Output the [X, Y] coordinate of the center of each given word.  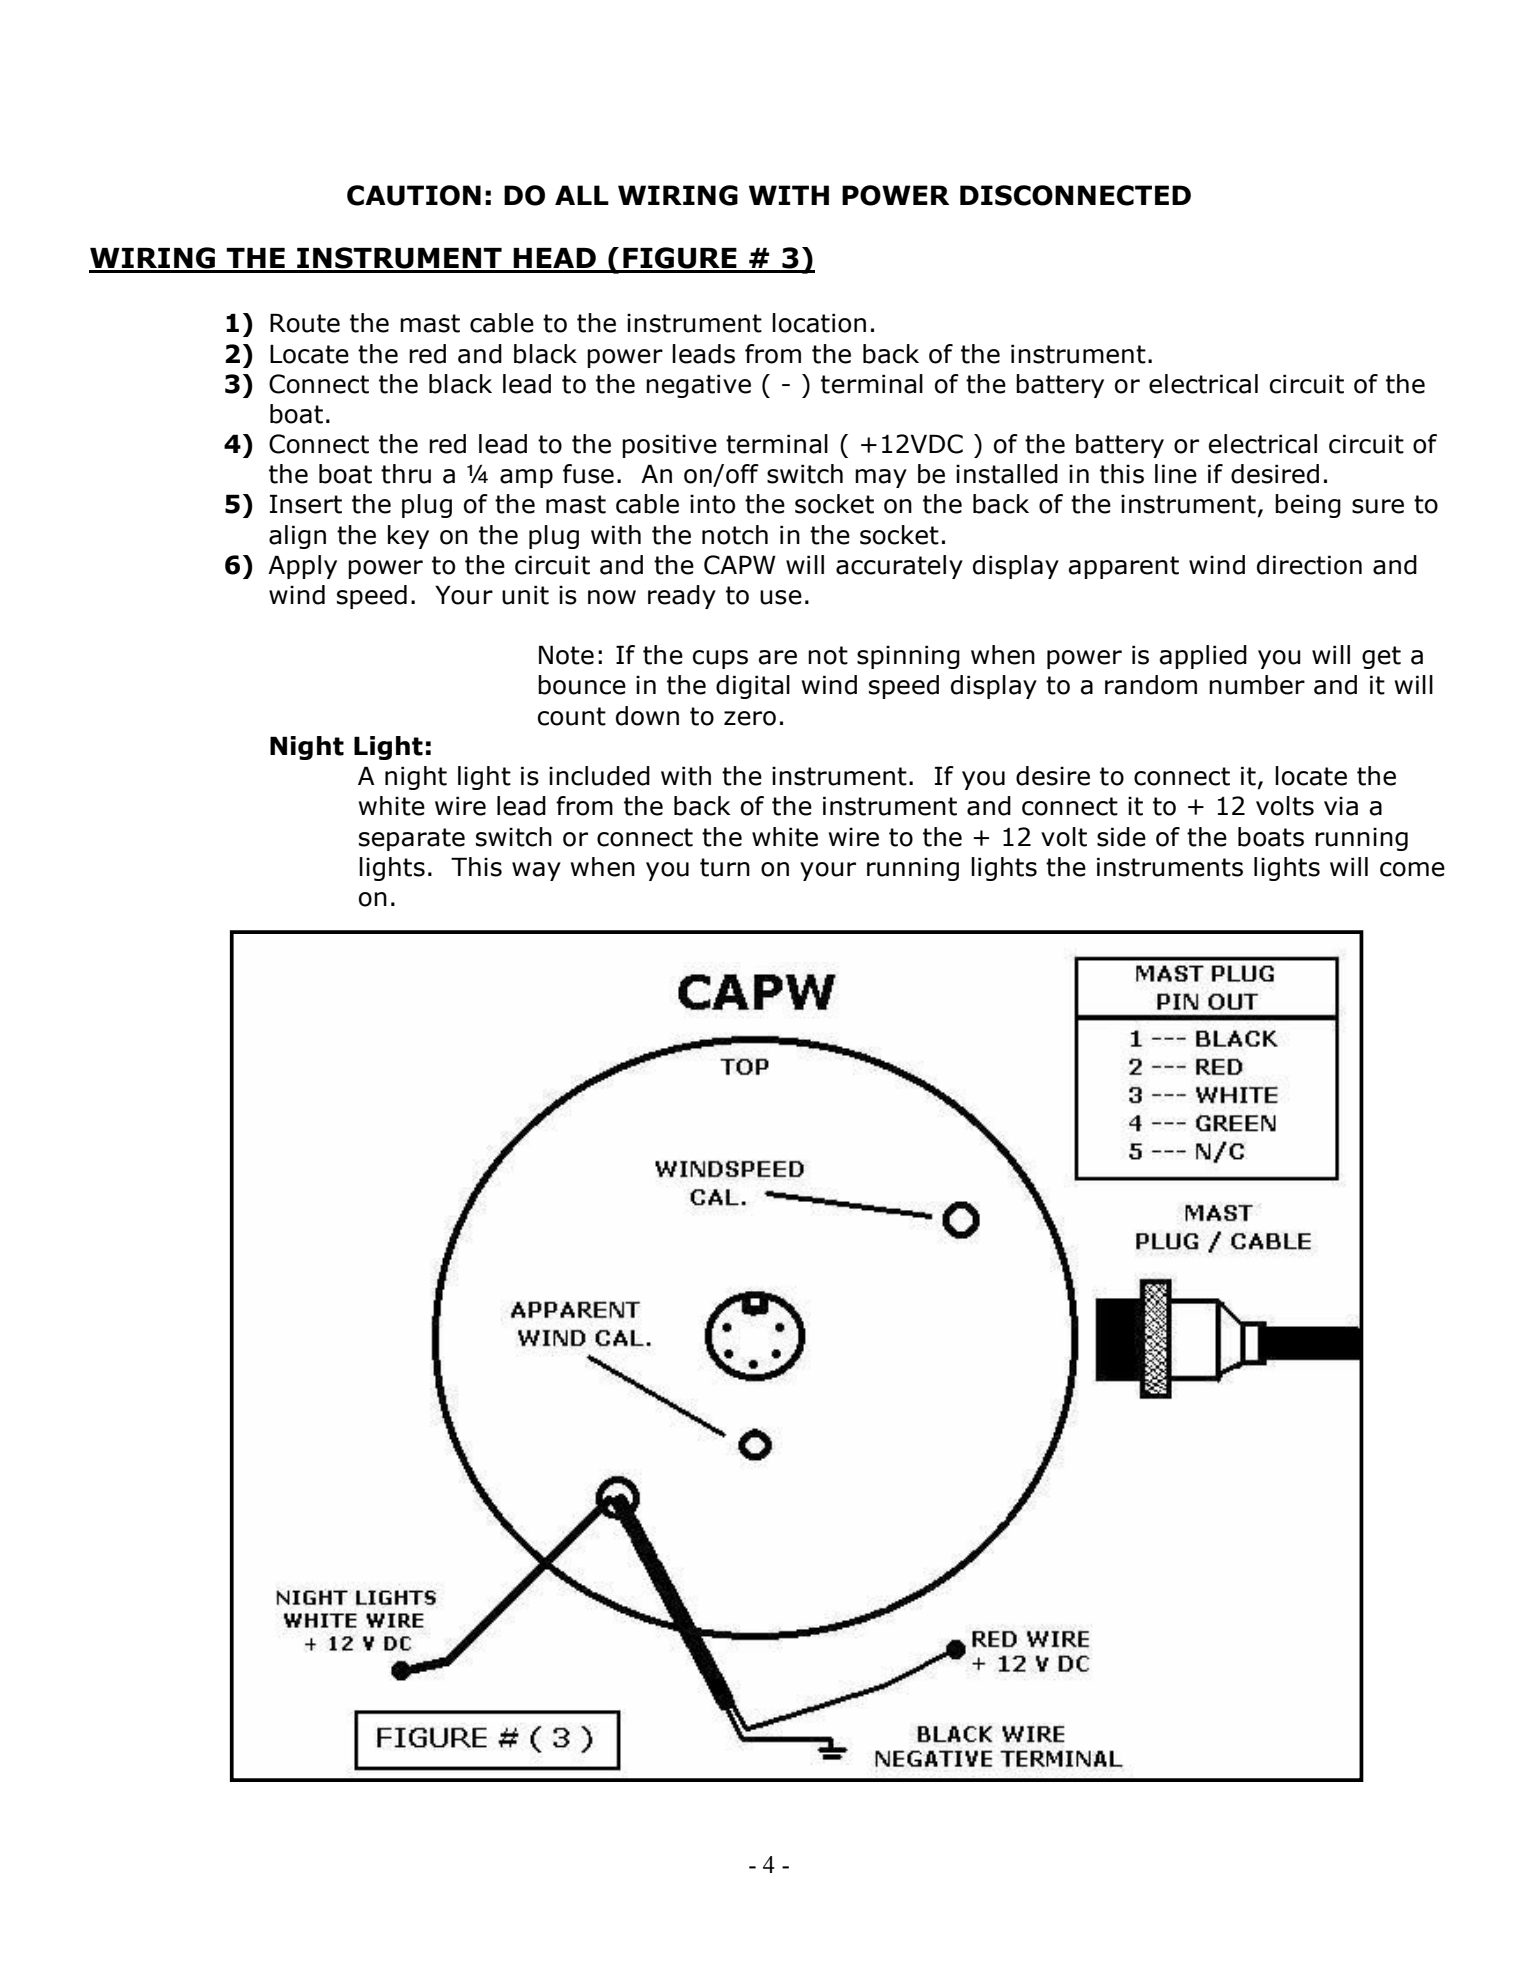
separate [412, 839]
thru [406, 474]
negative [698, 386]
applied [1203, 657]
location [819, 323]
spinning [908, 657]
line [1176, 474]
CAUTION [414, 195]
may [881, 478]
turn [725, 867]
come [1412, 869]
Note [566, 655]
